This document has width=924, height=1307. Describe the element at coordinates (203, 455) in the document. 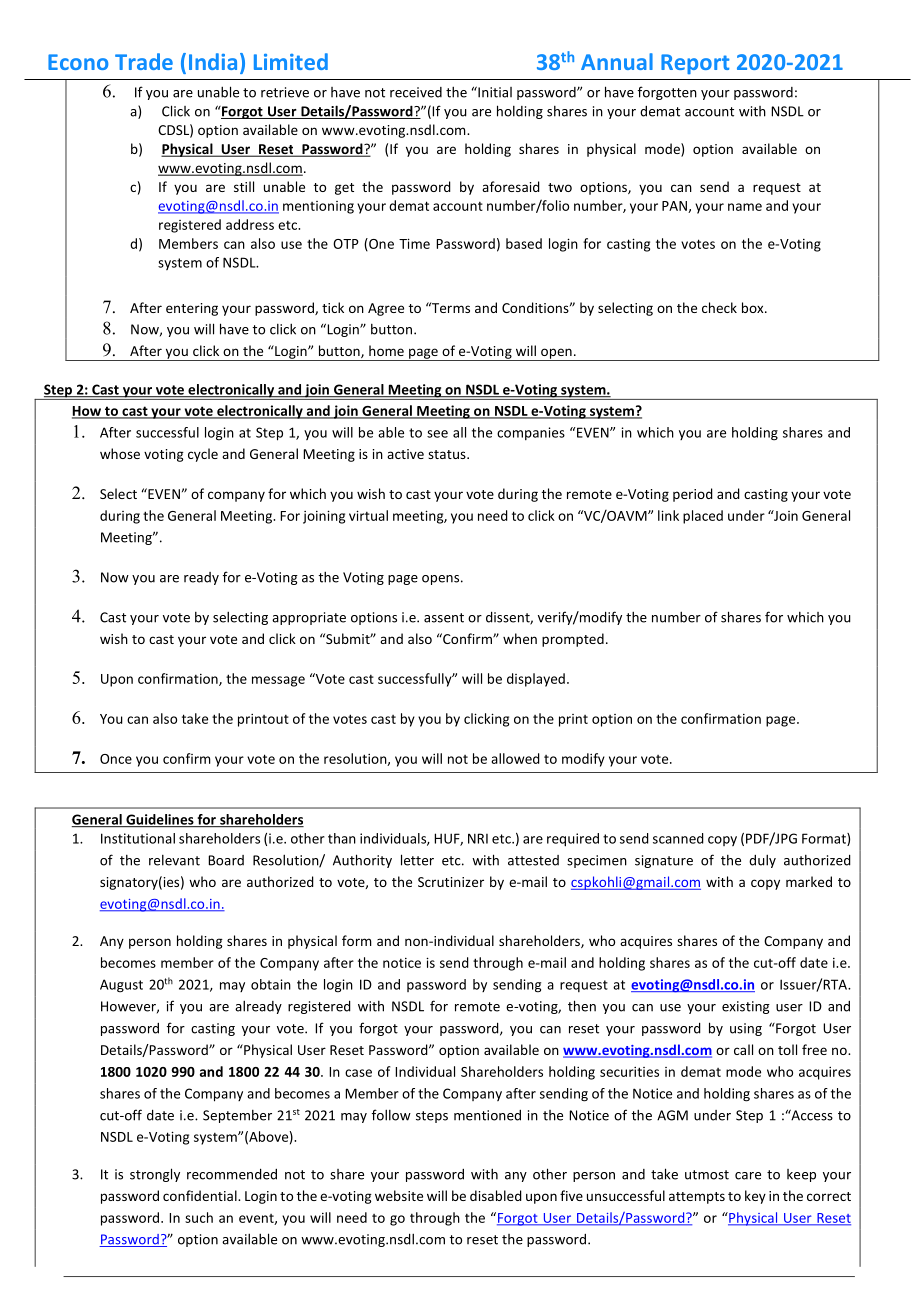

I see `cycle` at that location.
